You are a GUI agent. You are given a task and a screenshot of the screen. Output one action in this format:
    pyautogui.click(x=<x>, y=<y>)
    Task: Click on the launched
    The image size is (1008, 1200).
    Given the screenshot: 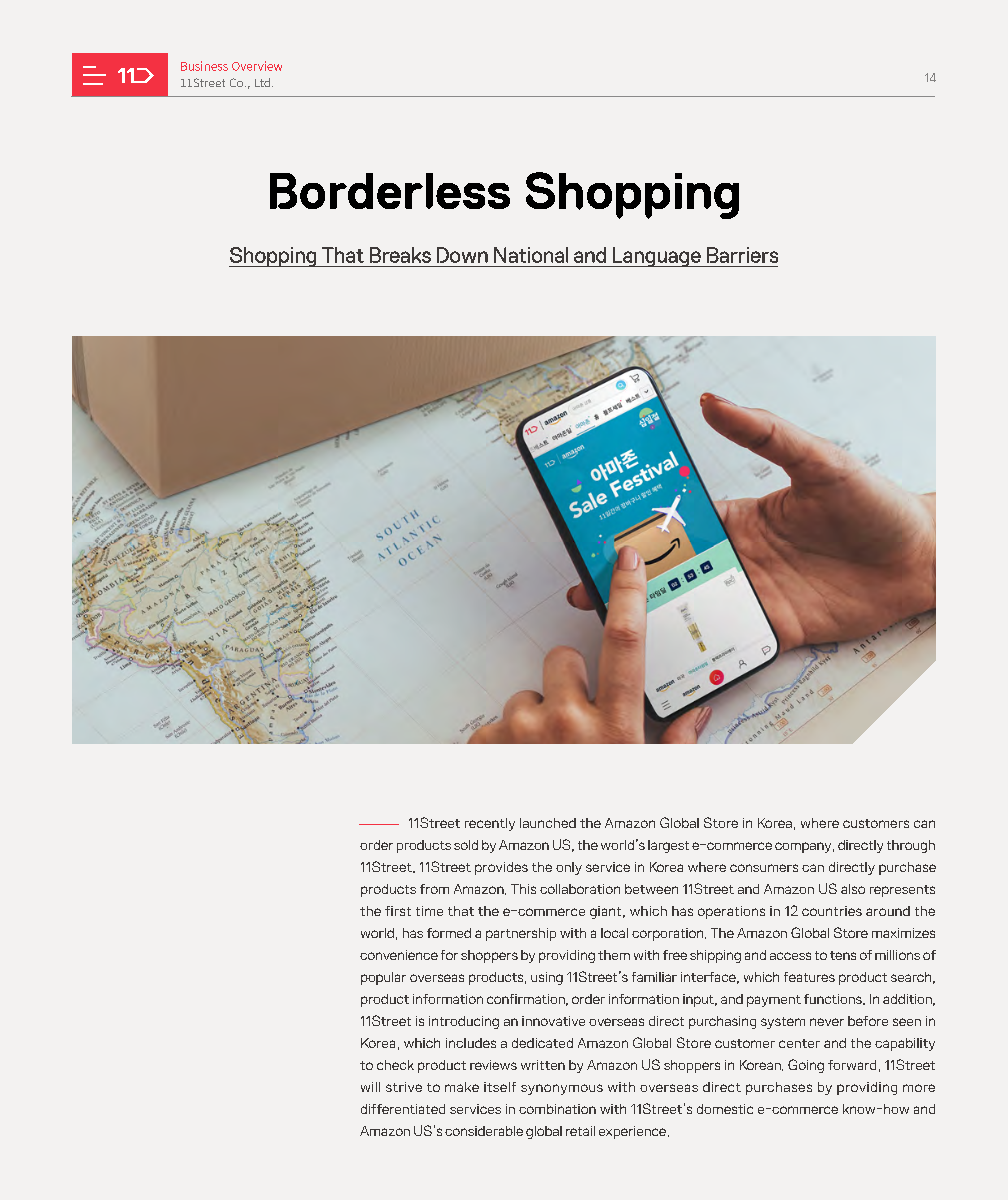 What is the action you would take?
    pyautogui.click(x=548, y=823)
